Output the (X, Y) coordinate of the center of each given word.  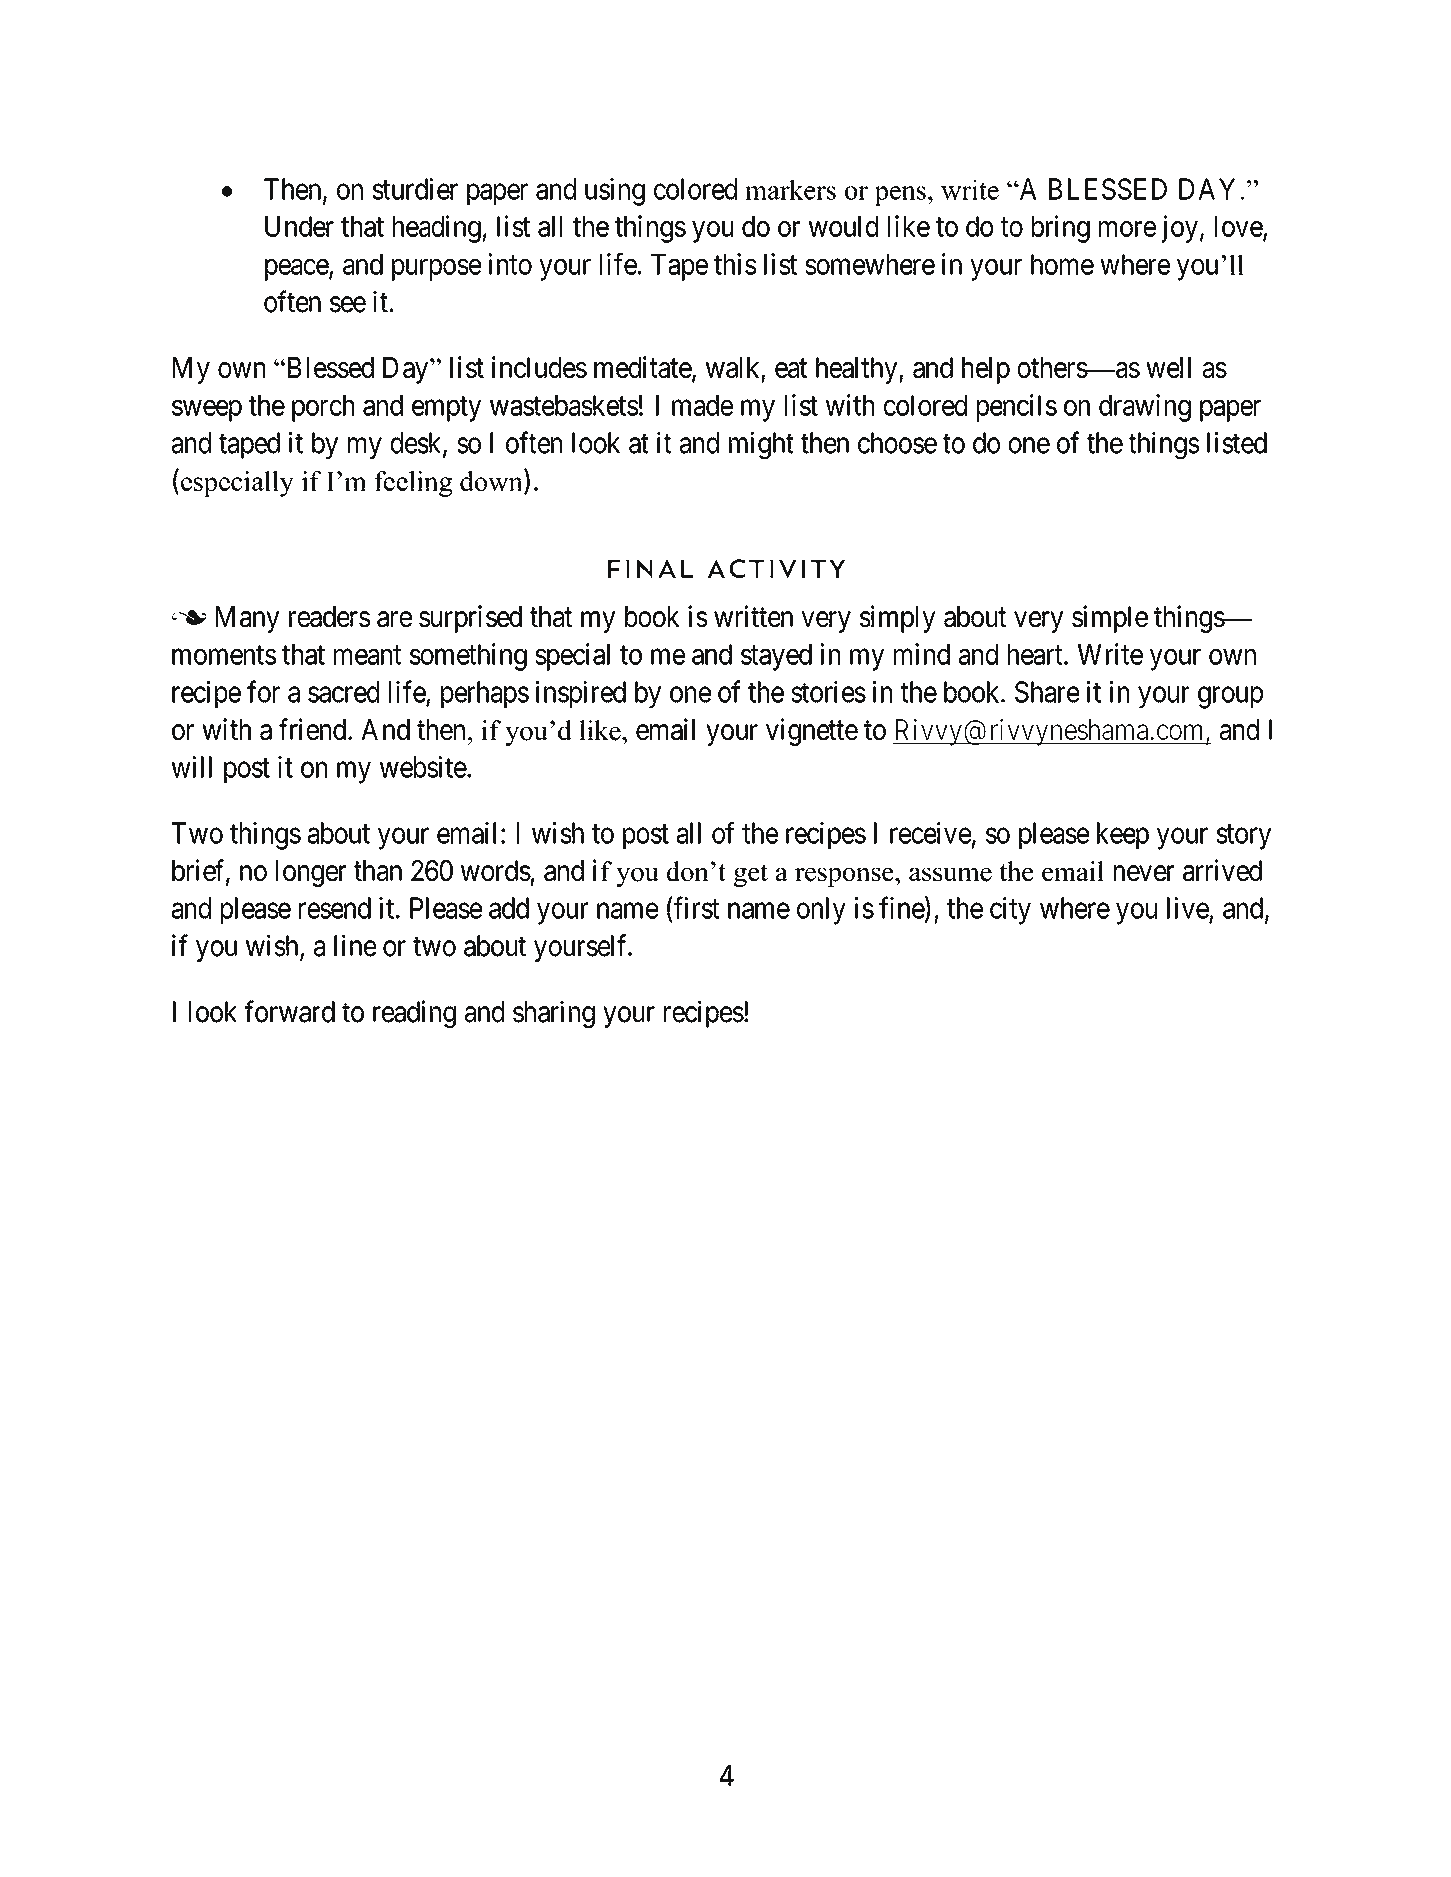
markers (790, 189)
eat (791, 368)
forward (290, 1011)
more (1127, 229)
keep (1123, 835)
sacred (343, 692)
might (761, 446)
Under (299, 226)
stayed (776, 657)
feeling (413, 484)
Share (1047, 692)
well (1168, 367)
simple (1110, 619)
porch (323, 408)
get (751, 875)
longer (311, 873)
